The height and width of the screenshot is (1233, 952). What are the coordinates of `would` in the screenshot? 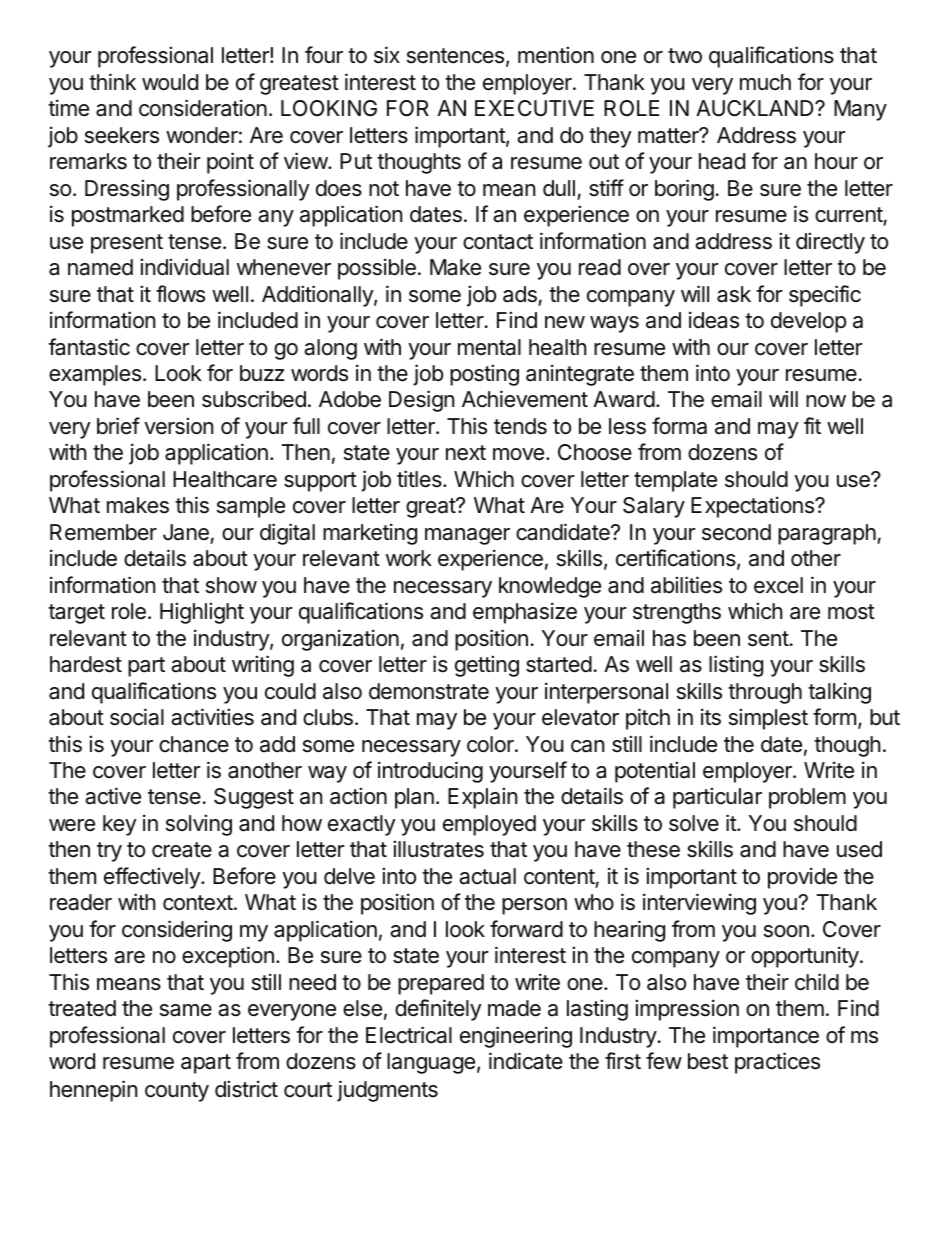 It's located at (170, 82).
